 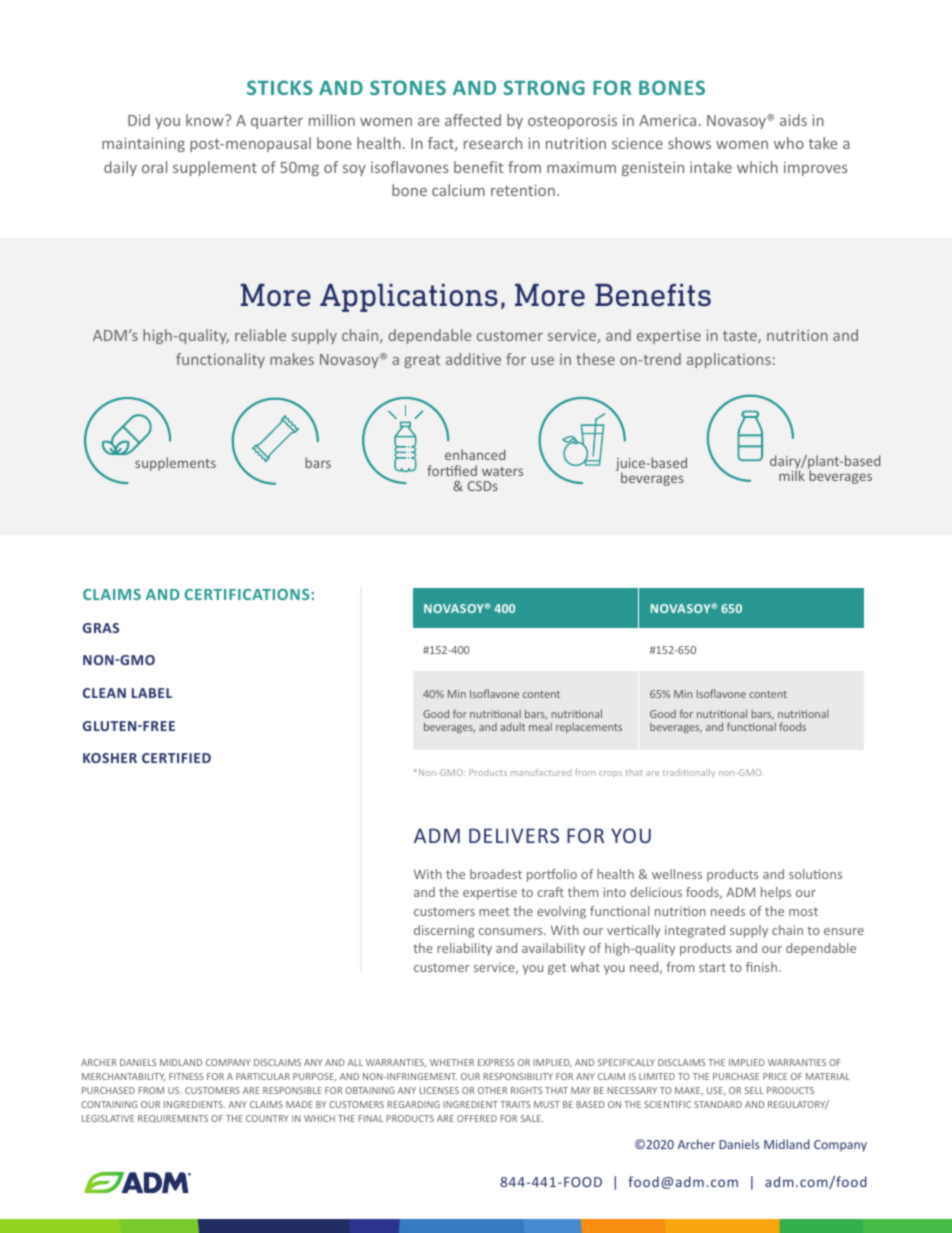 I want to click on FITNESS, so click(x=186, y=1076).
